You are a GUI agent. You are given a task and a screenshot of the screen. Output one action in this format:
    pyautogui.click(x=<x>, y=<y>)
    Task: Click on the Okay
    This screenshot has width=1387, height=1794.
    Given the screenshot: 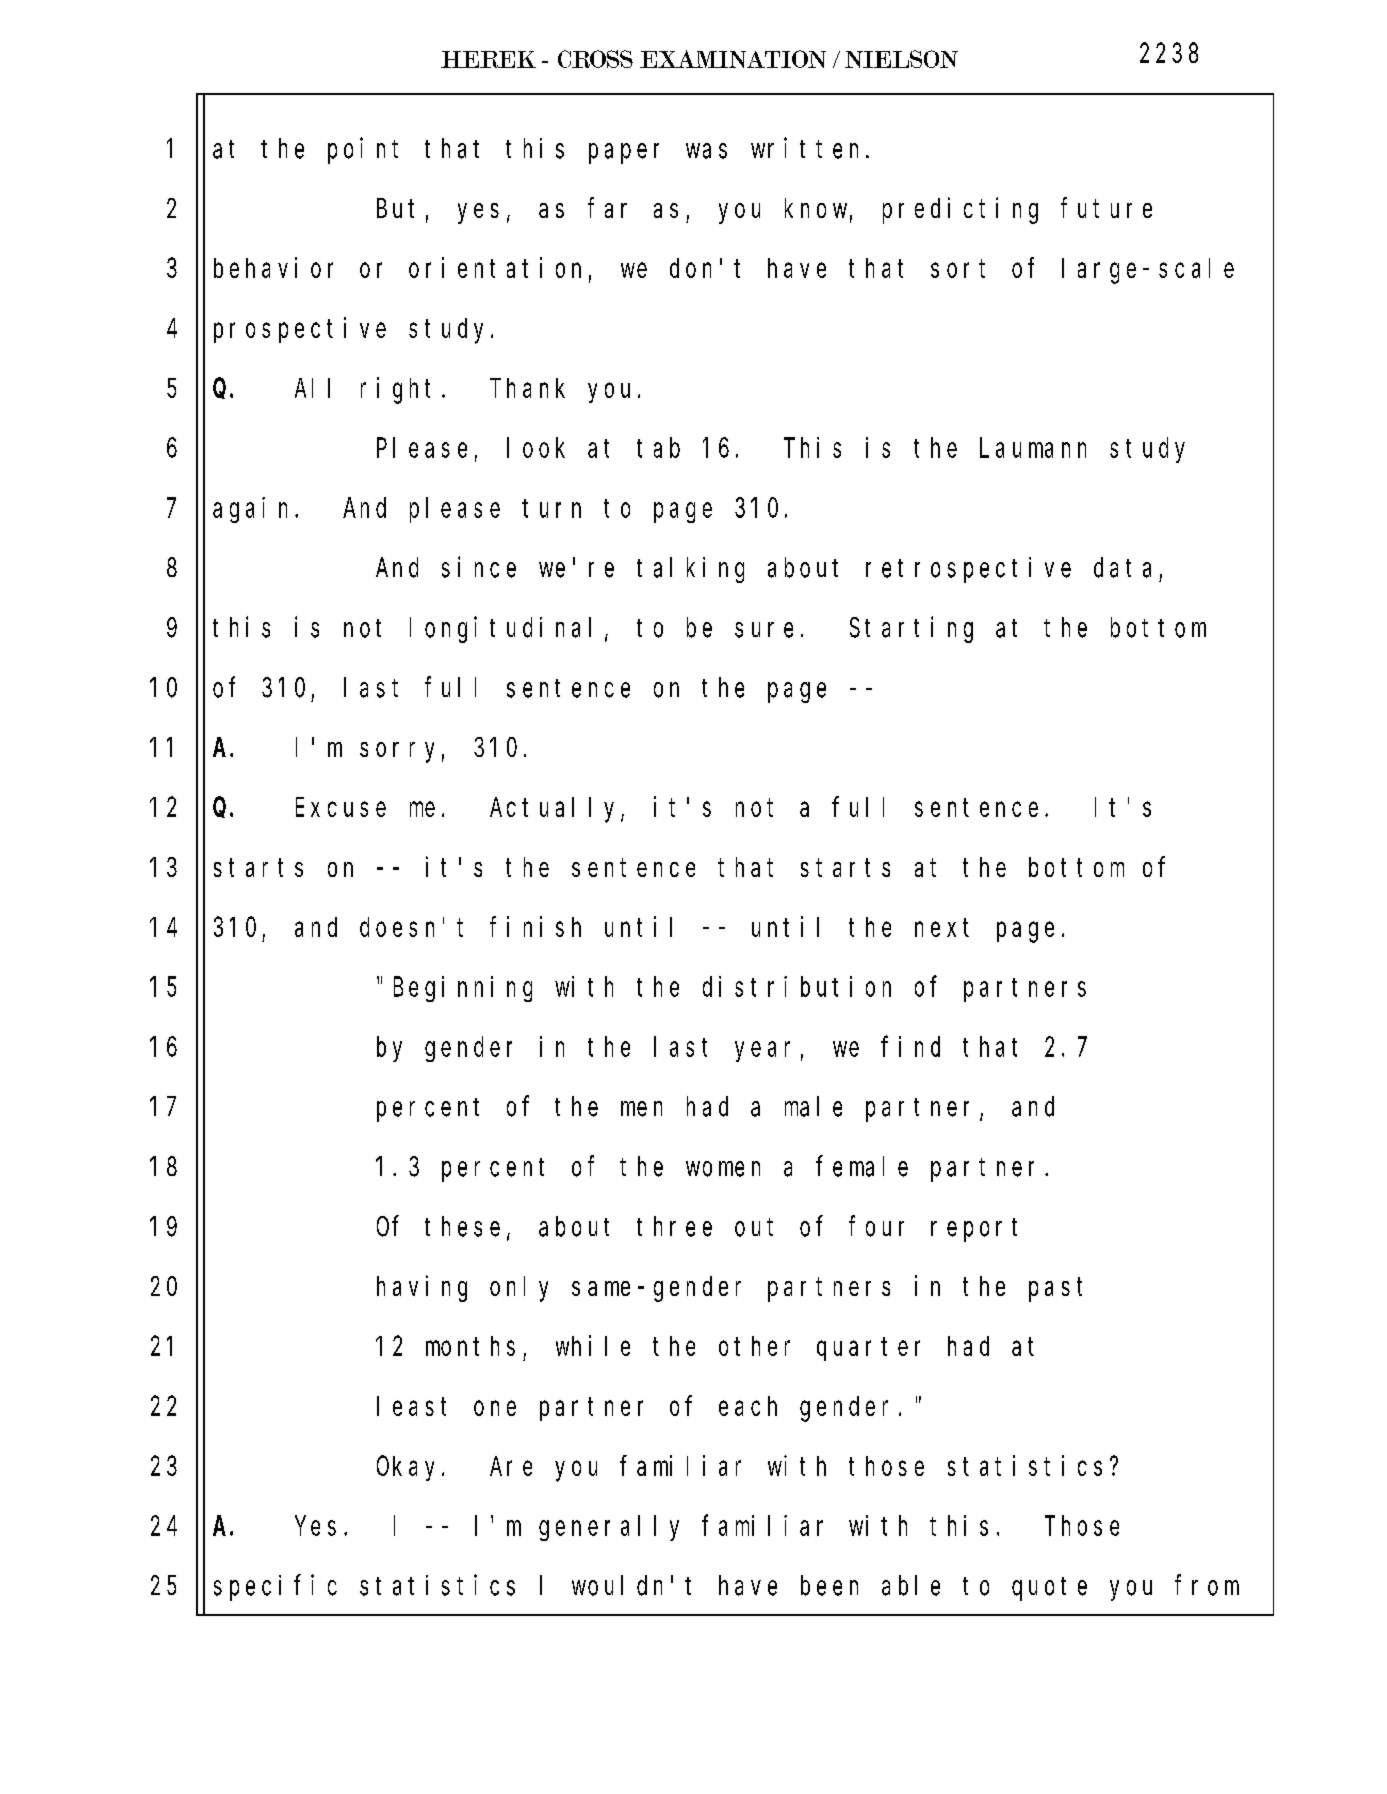 What is the action you would take?
    pyautogui.click(x=410, y=1468)
